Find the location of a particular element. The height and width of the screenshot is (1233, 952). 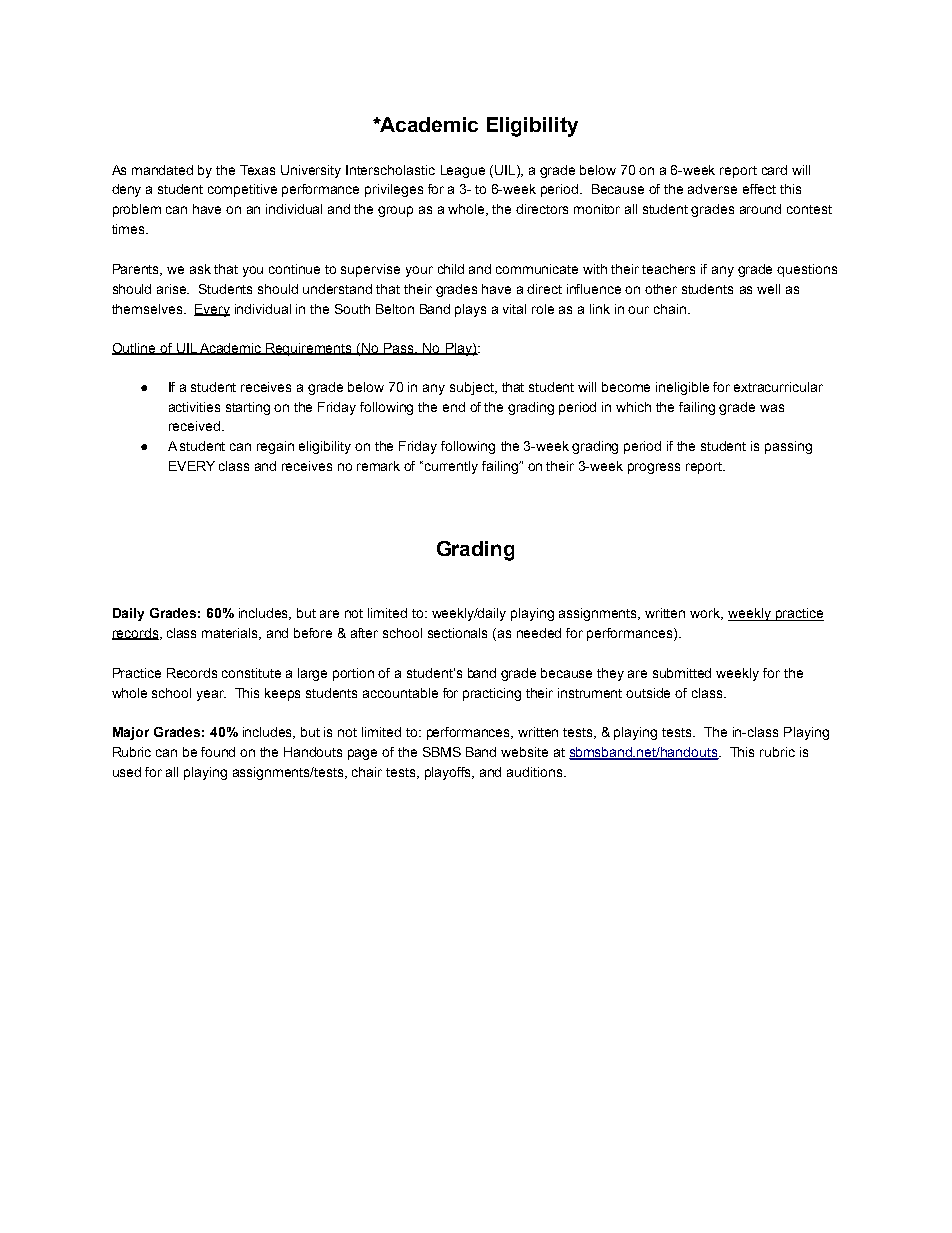

themselves is located at coordinates (148, 309).
